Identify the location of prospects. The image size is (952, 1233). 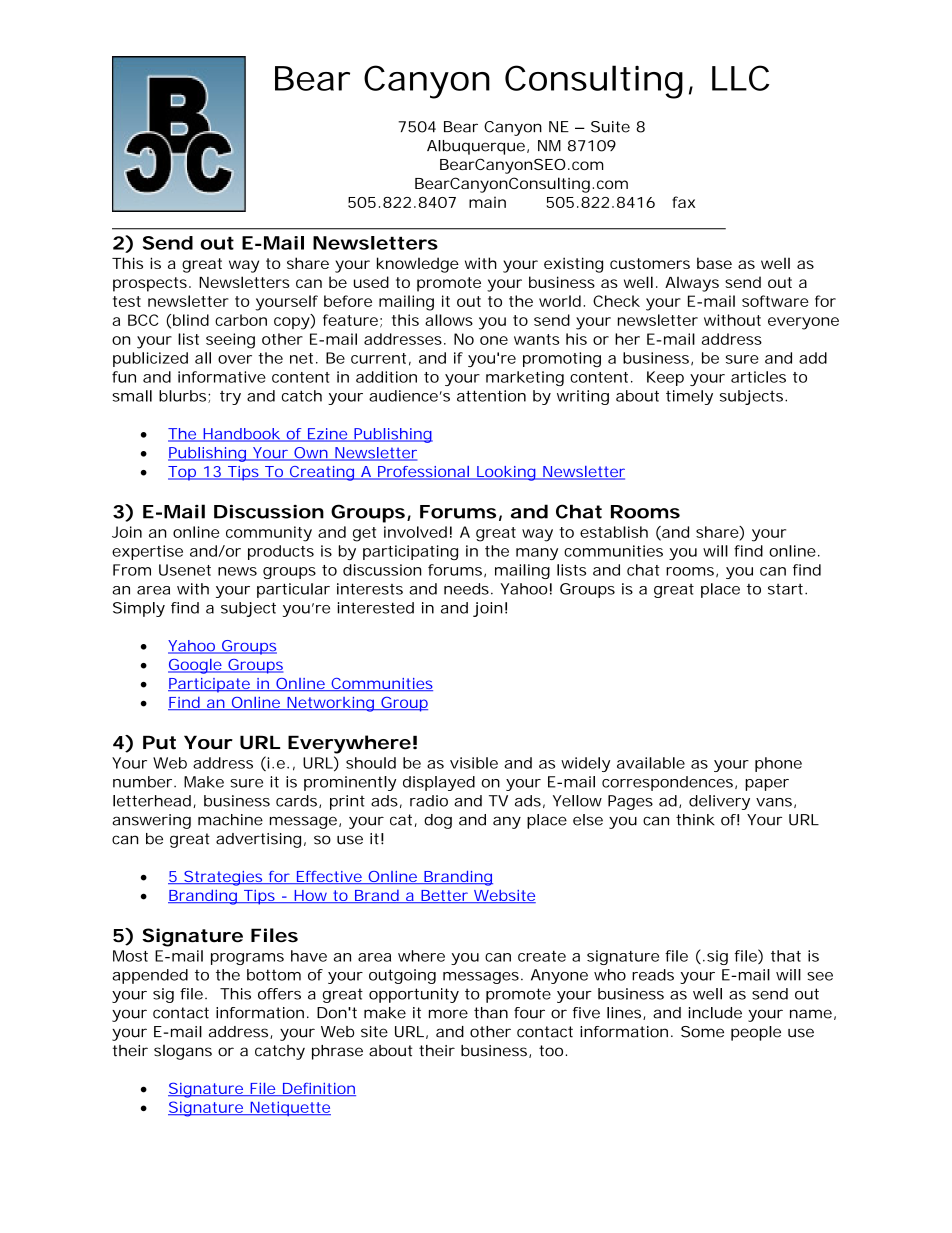
(150, 284).
